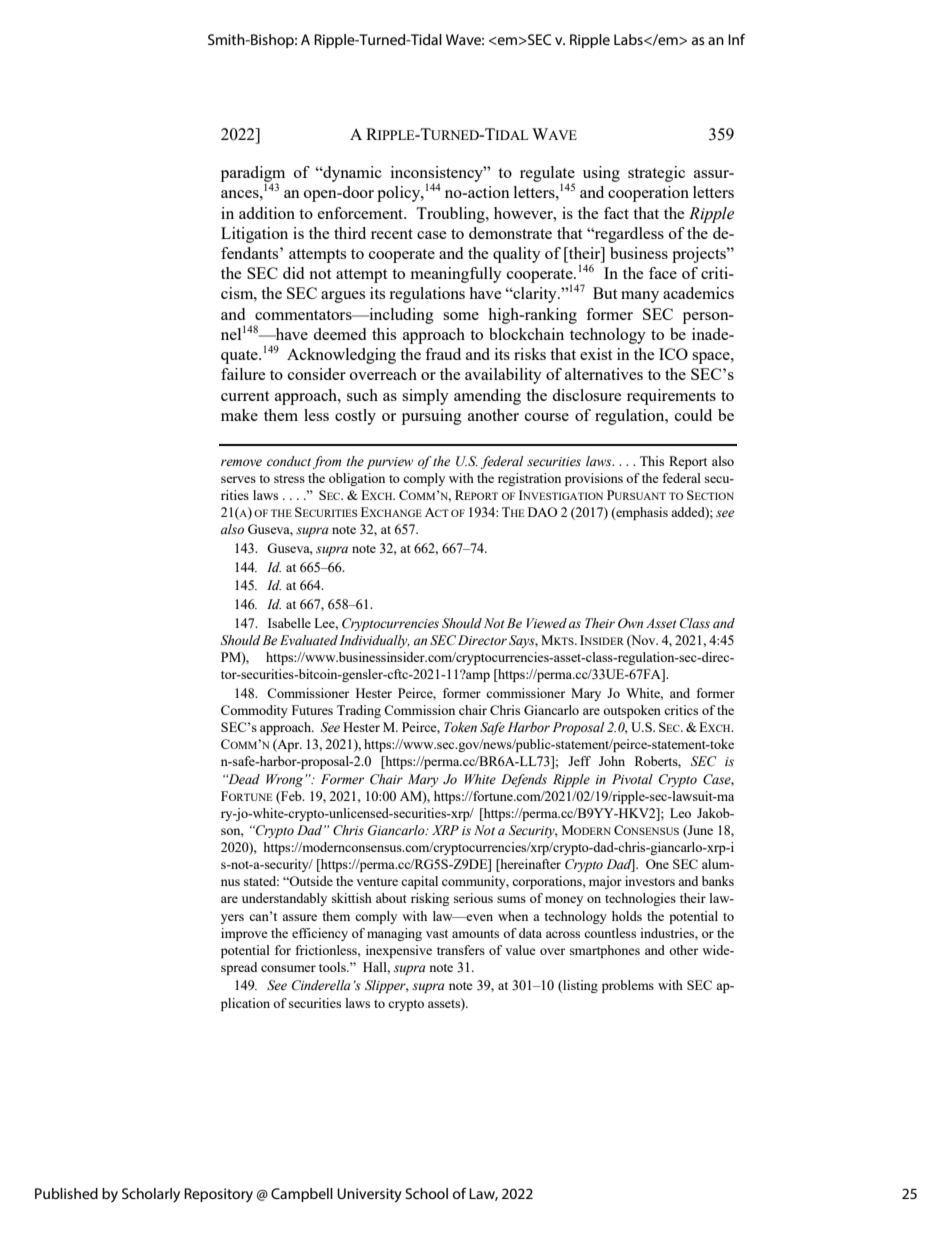 This page has width=952, height=1233. I want to click on Own, so click(630, 623).
